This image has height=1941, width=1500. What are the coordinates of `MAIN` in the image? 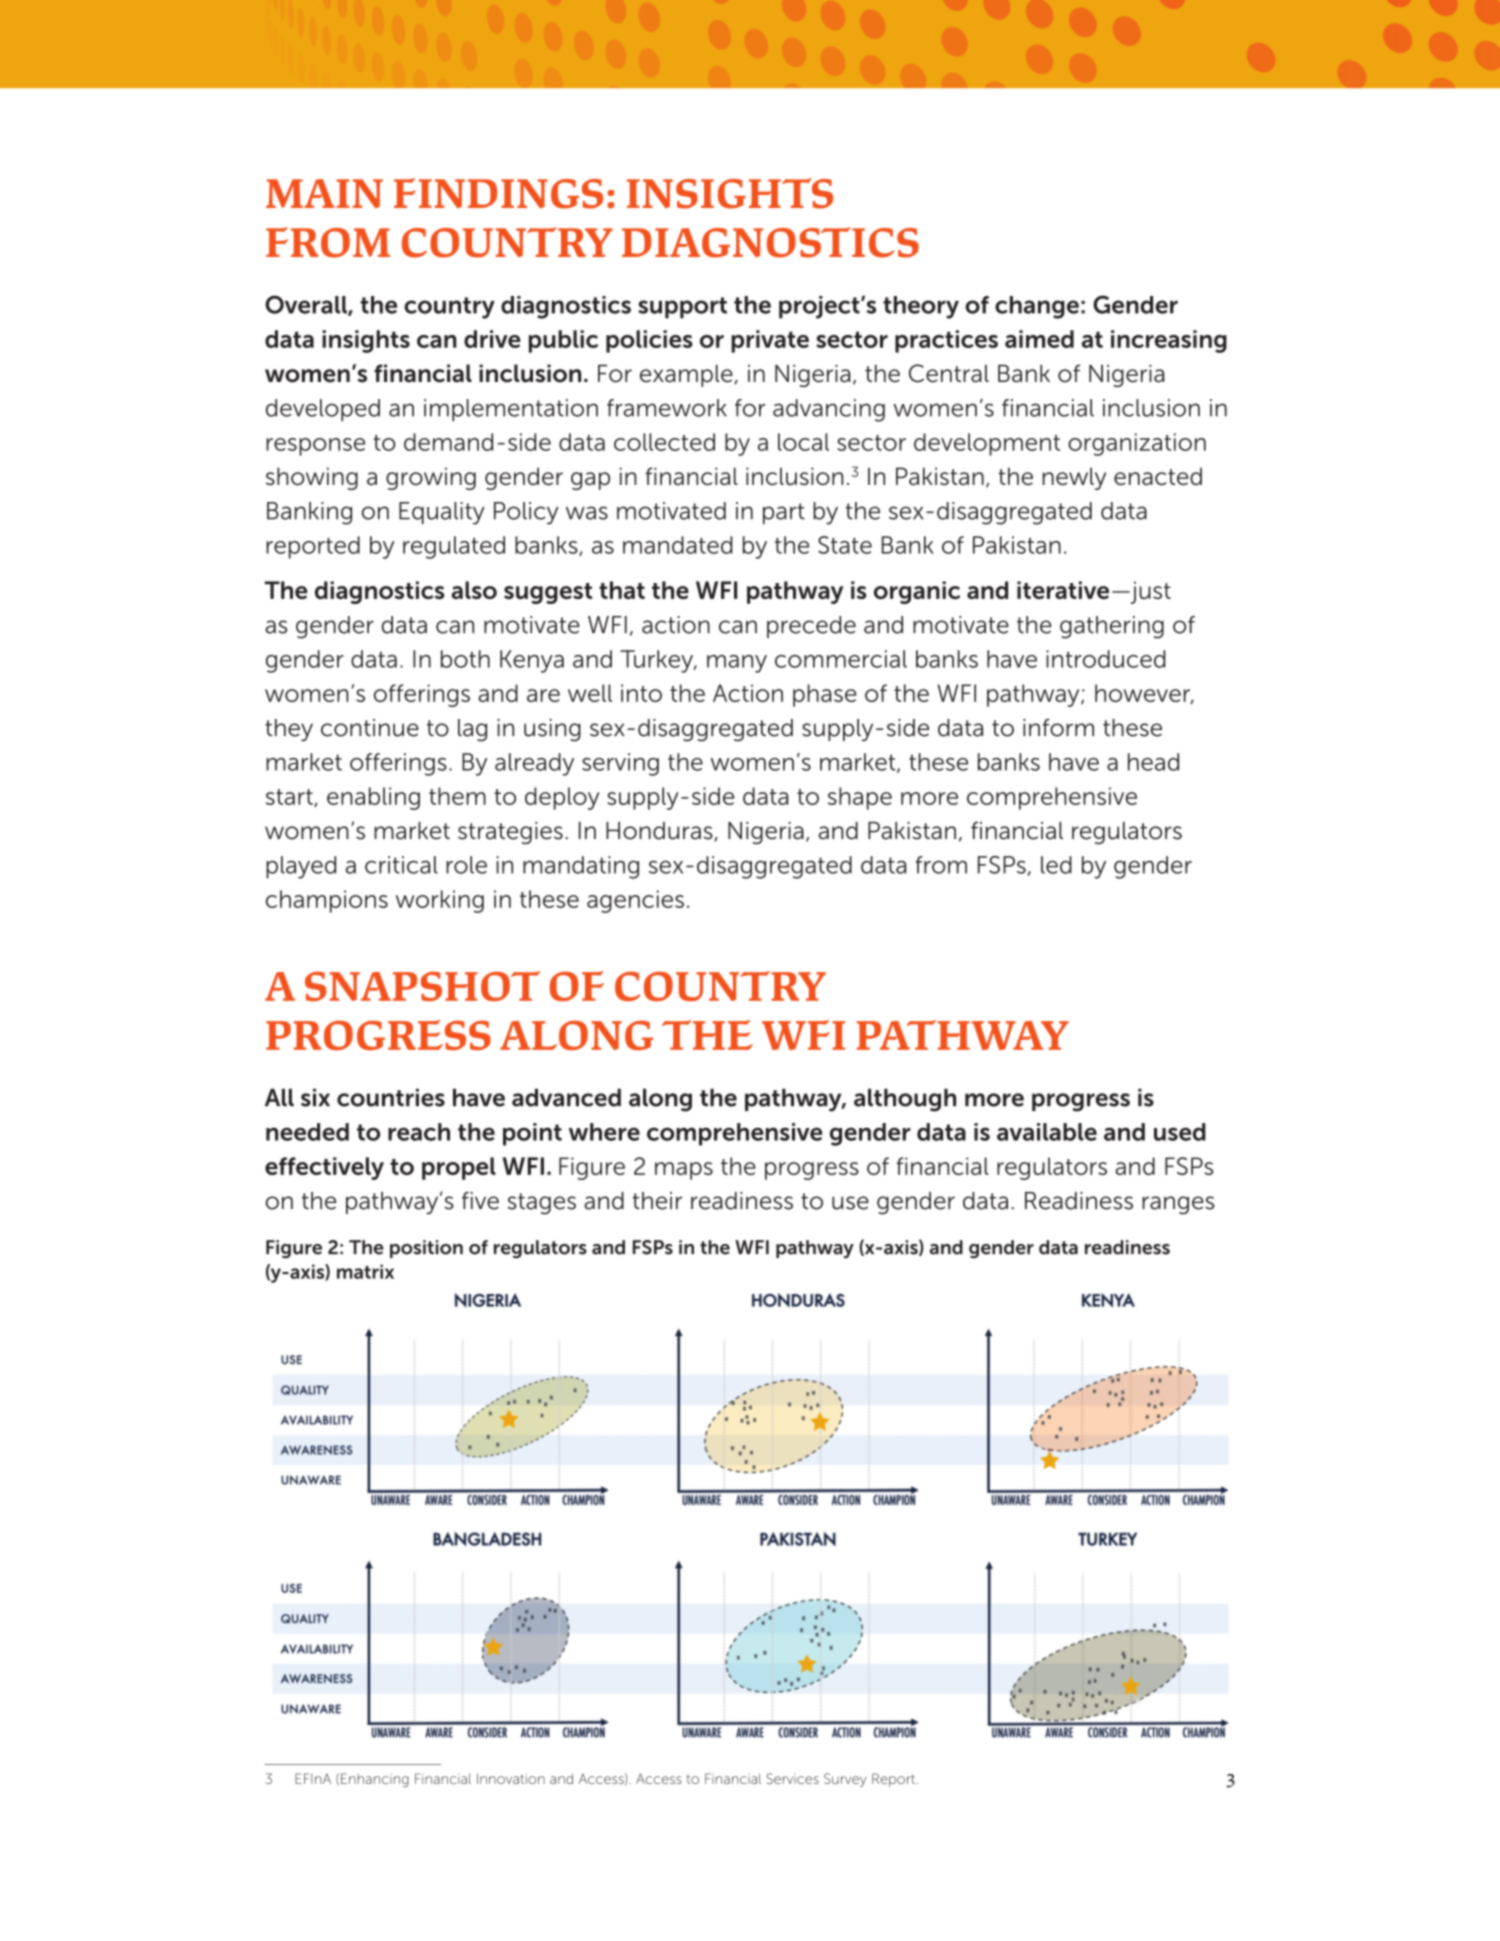 It's located at (324, 193).
